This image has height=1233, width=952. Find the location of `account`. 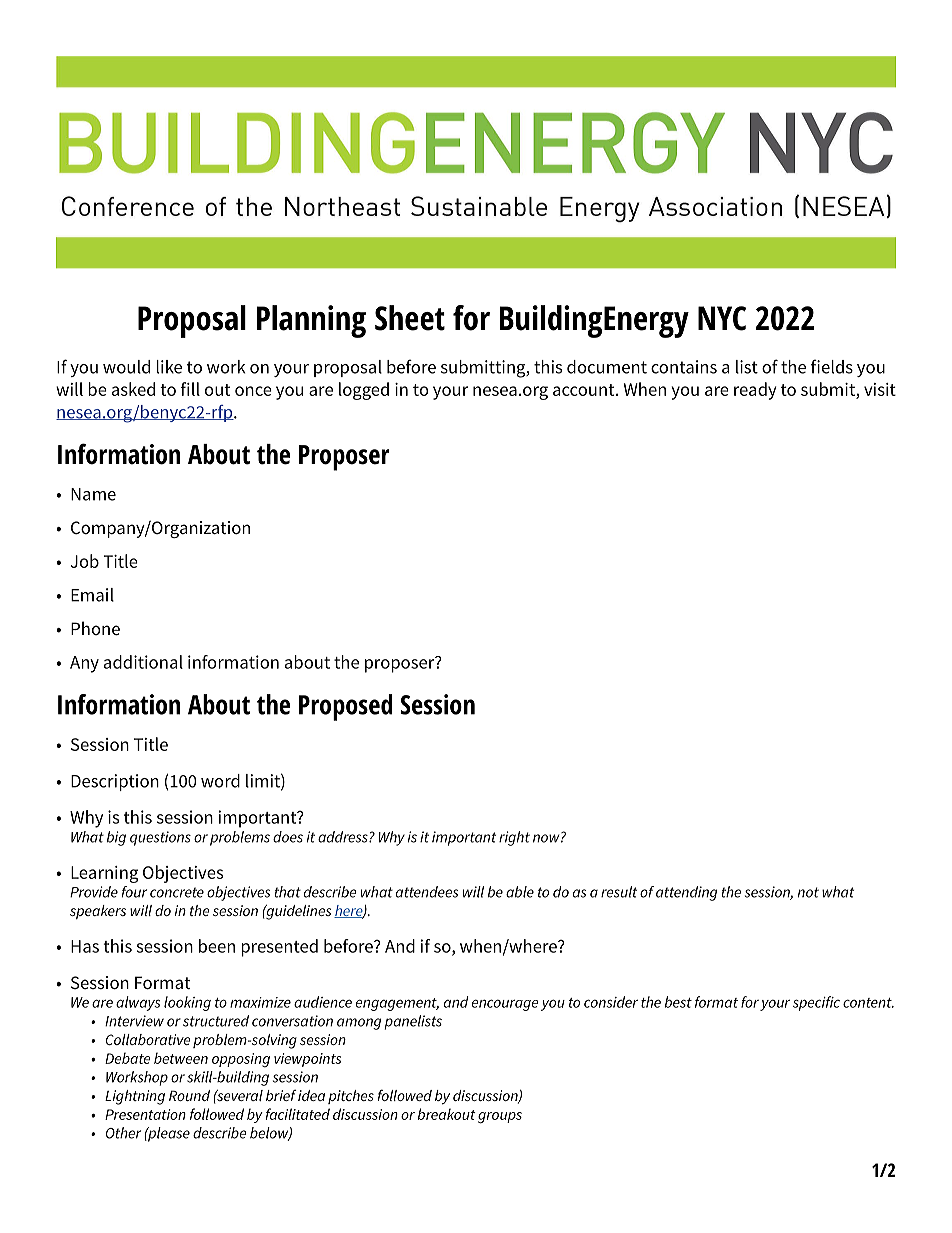

account is located at coordinates (585, 390).
